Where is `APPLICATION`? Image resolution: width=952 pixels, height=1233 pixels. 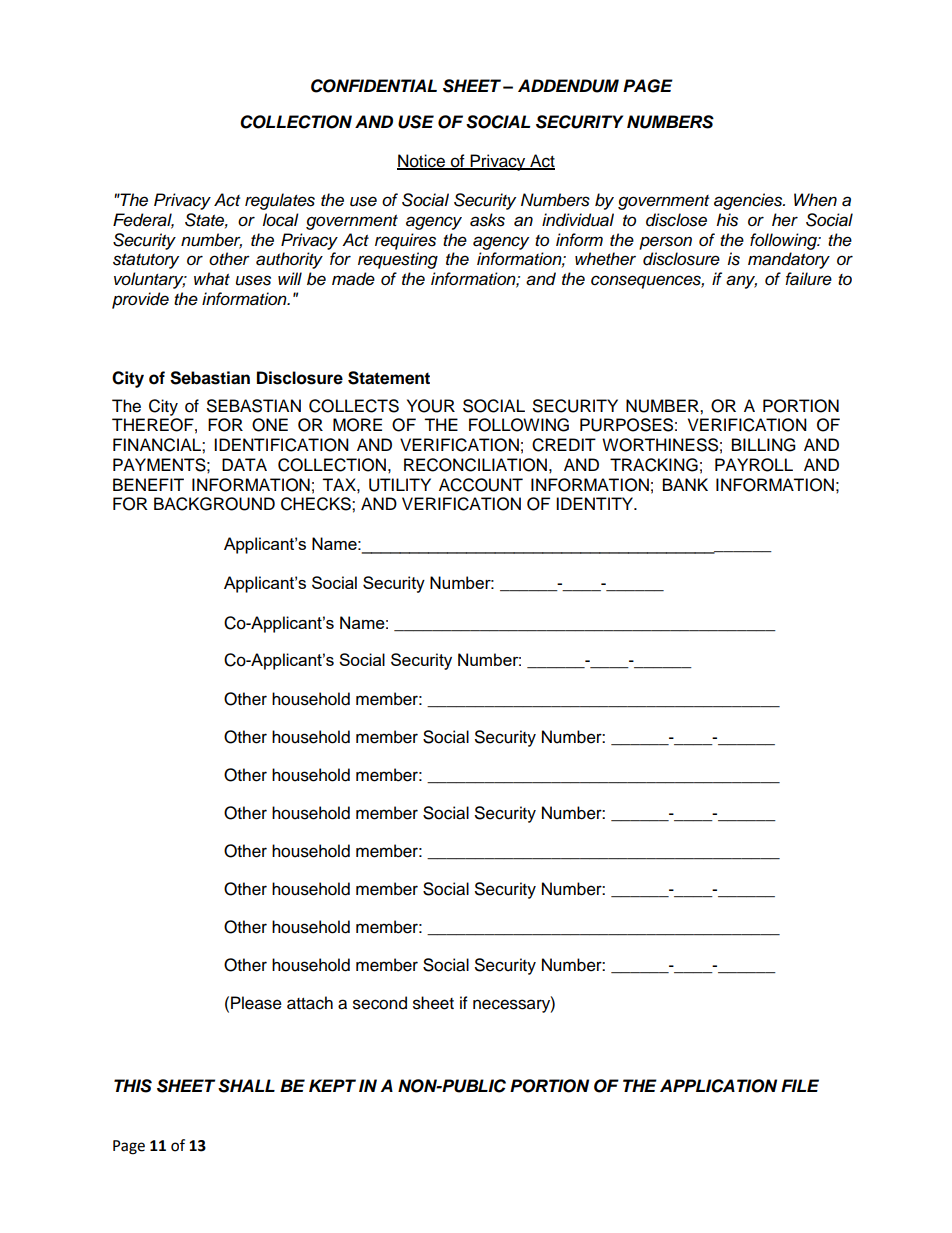 APPLICATION is located at coordinates (718, 1086).
